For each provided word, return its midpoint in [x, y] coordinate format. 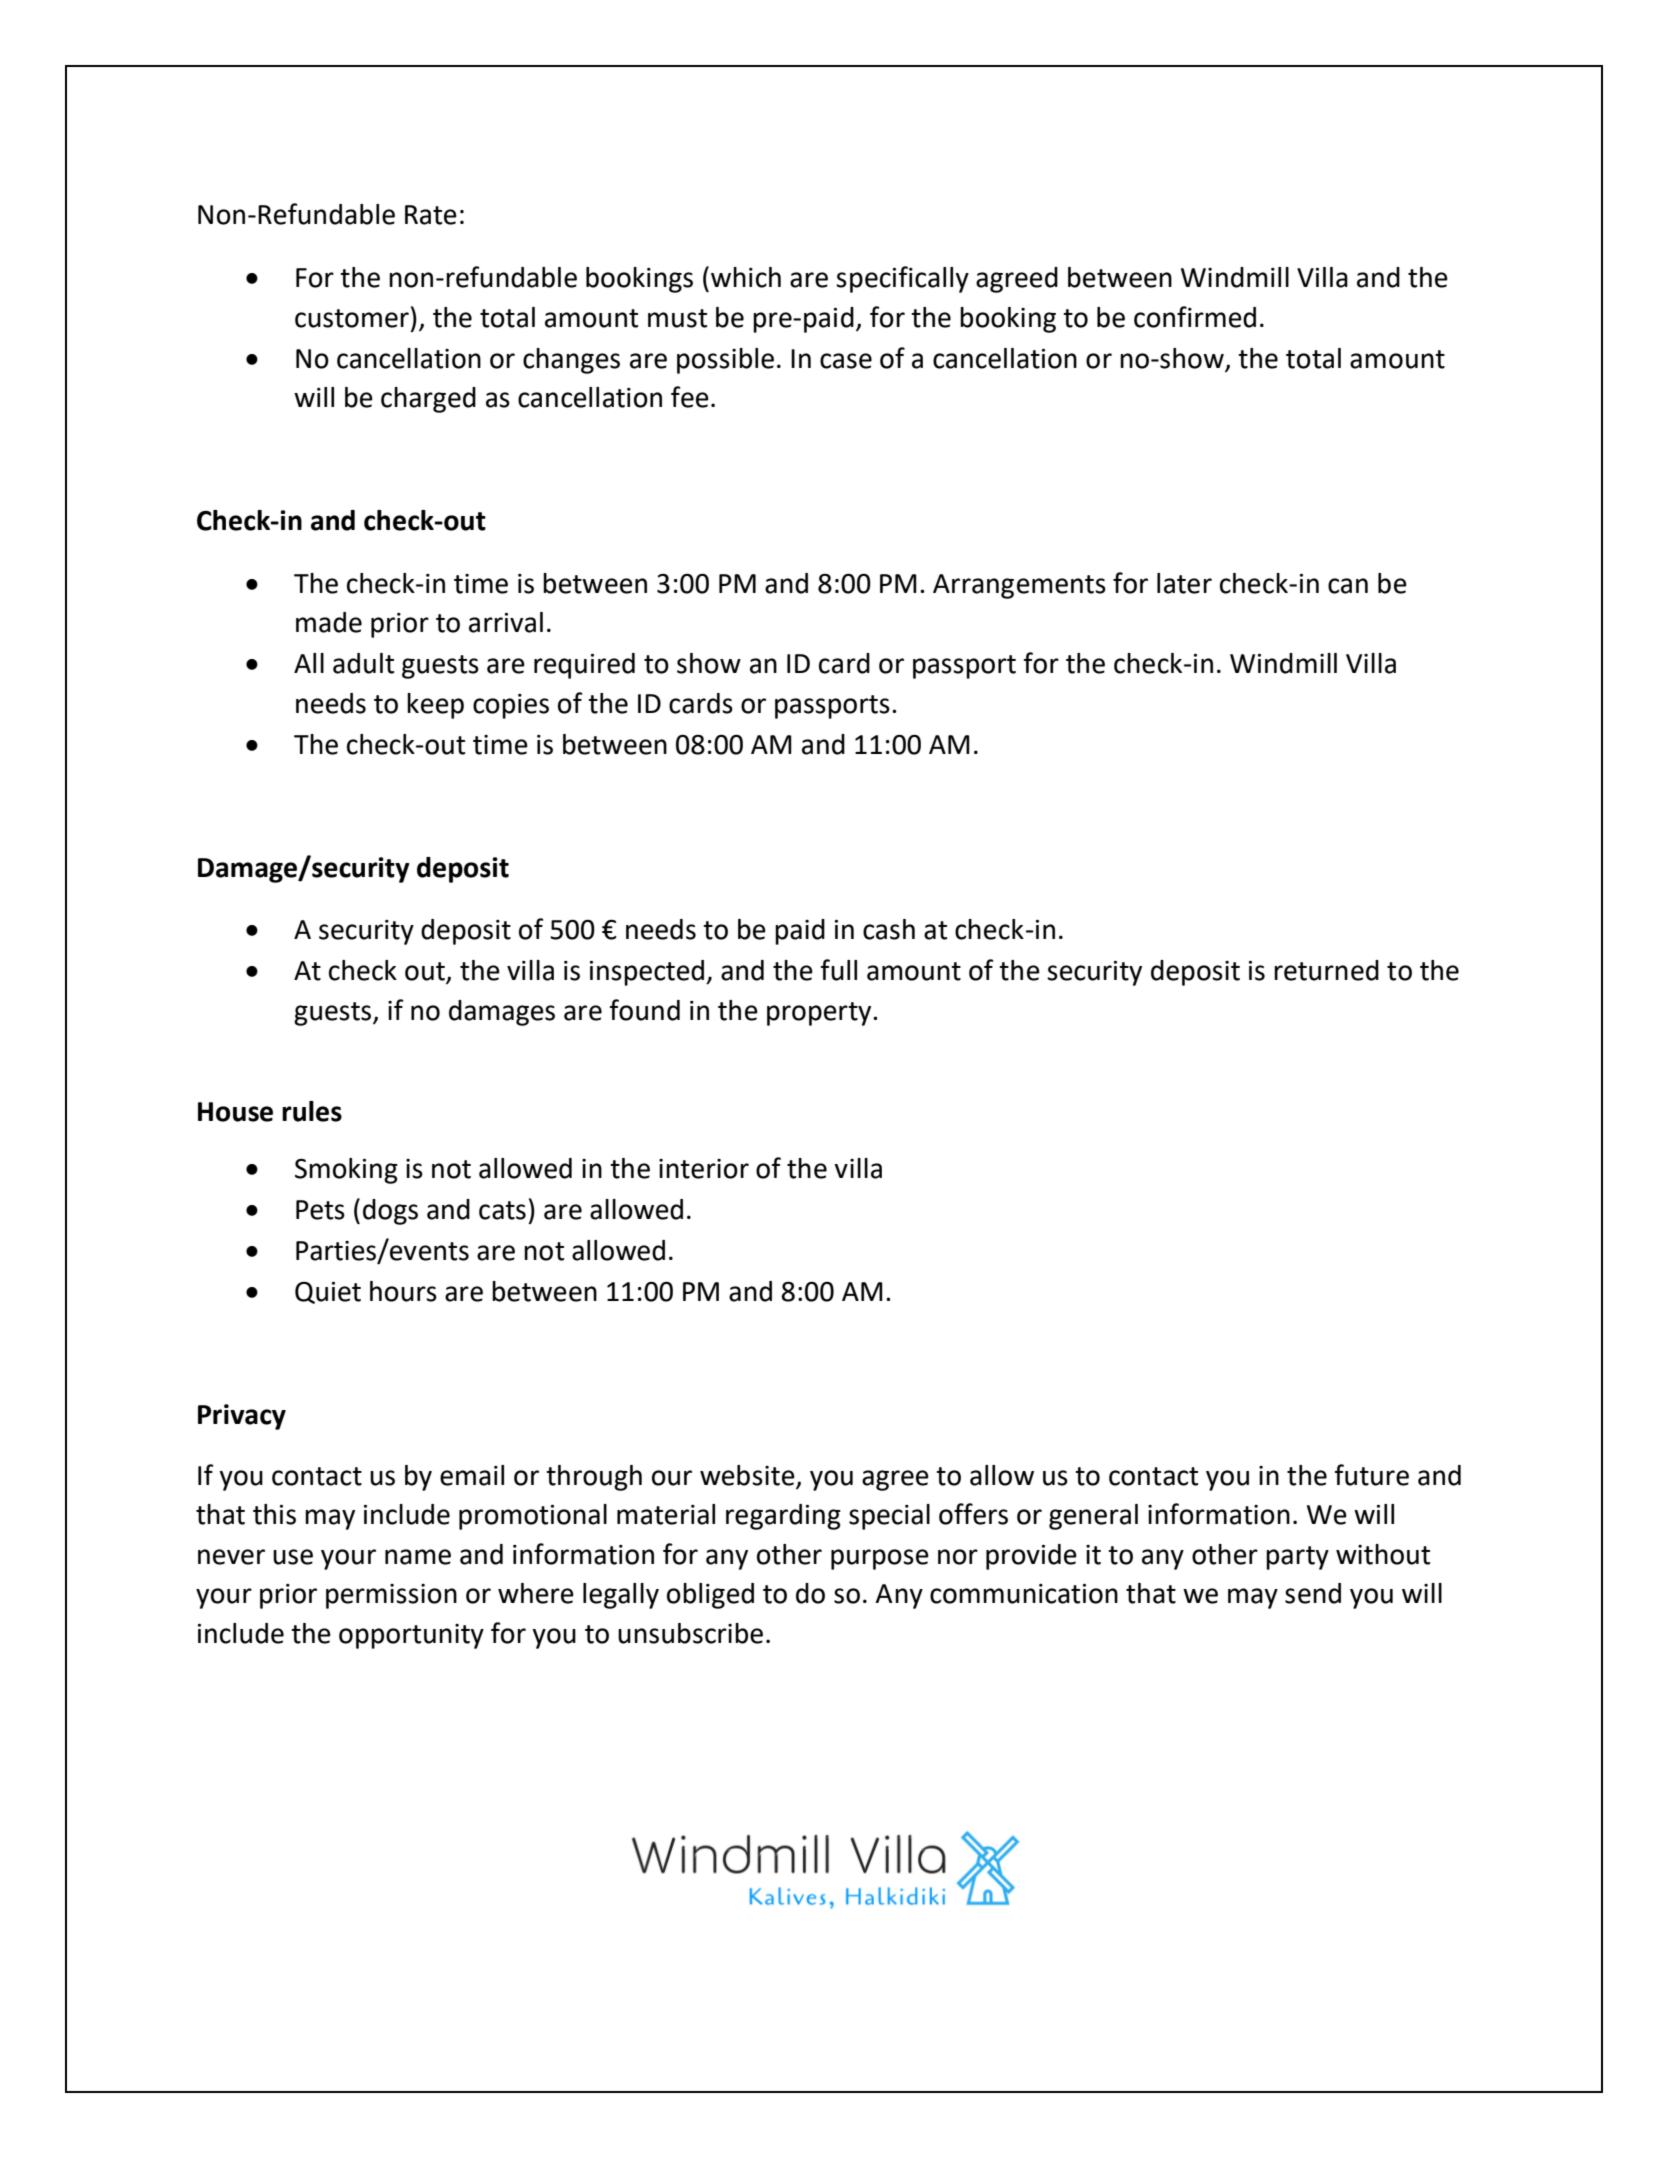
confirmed [1195, 317]
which [746, 277]
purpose [880, 1559]
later [1184, 583]
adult [363, 663]
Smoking [346, 1171]
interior [704, 1169]
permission [391, 1596]
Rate [431, 215]
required [584, 666]
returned [1326, 970]
